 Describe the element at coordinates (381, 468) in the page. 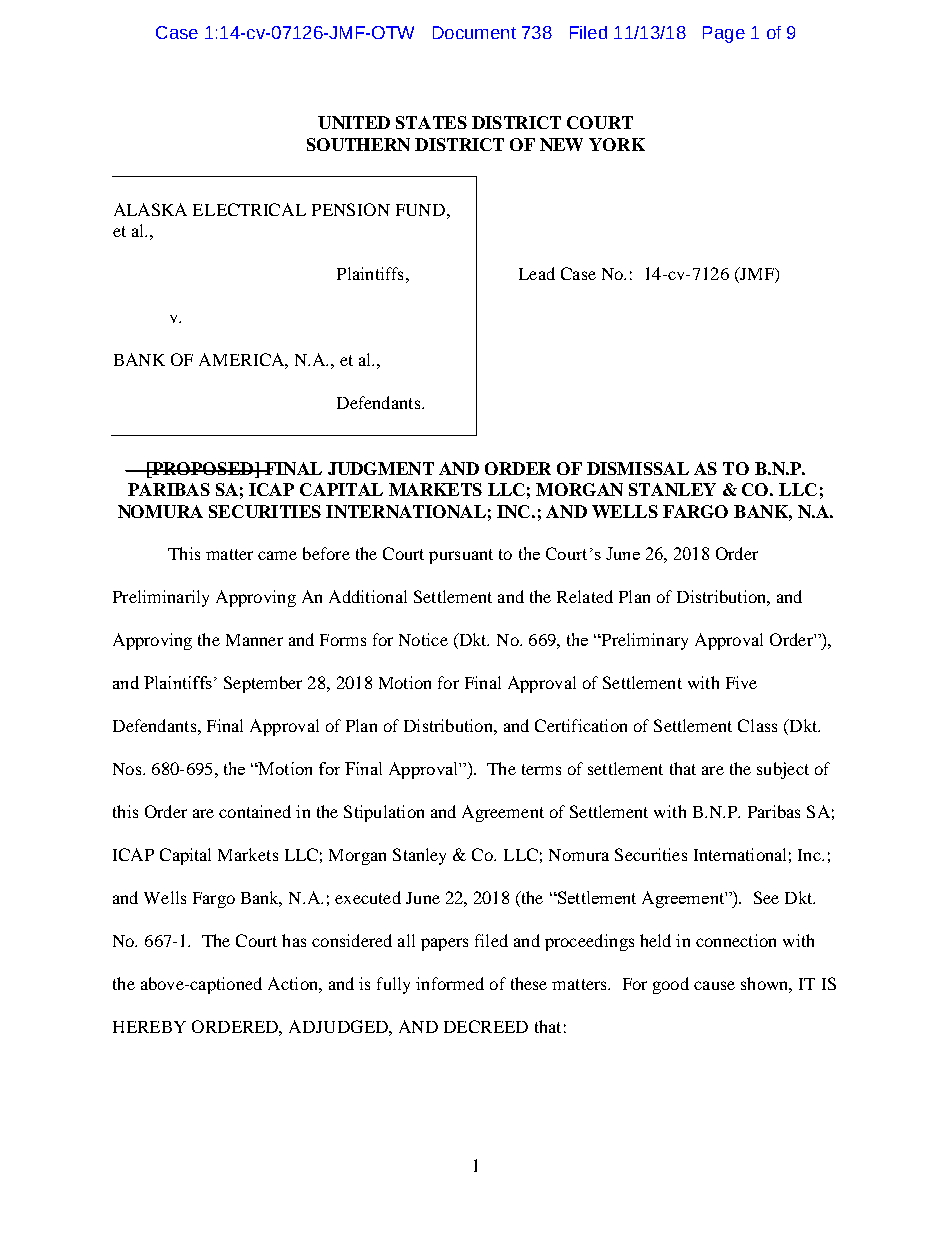

I see `JUDGMENT` at that location.
